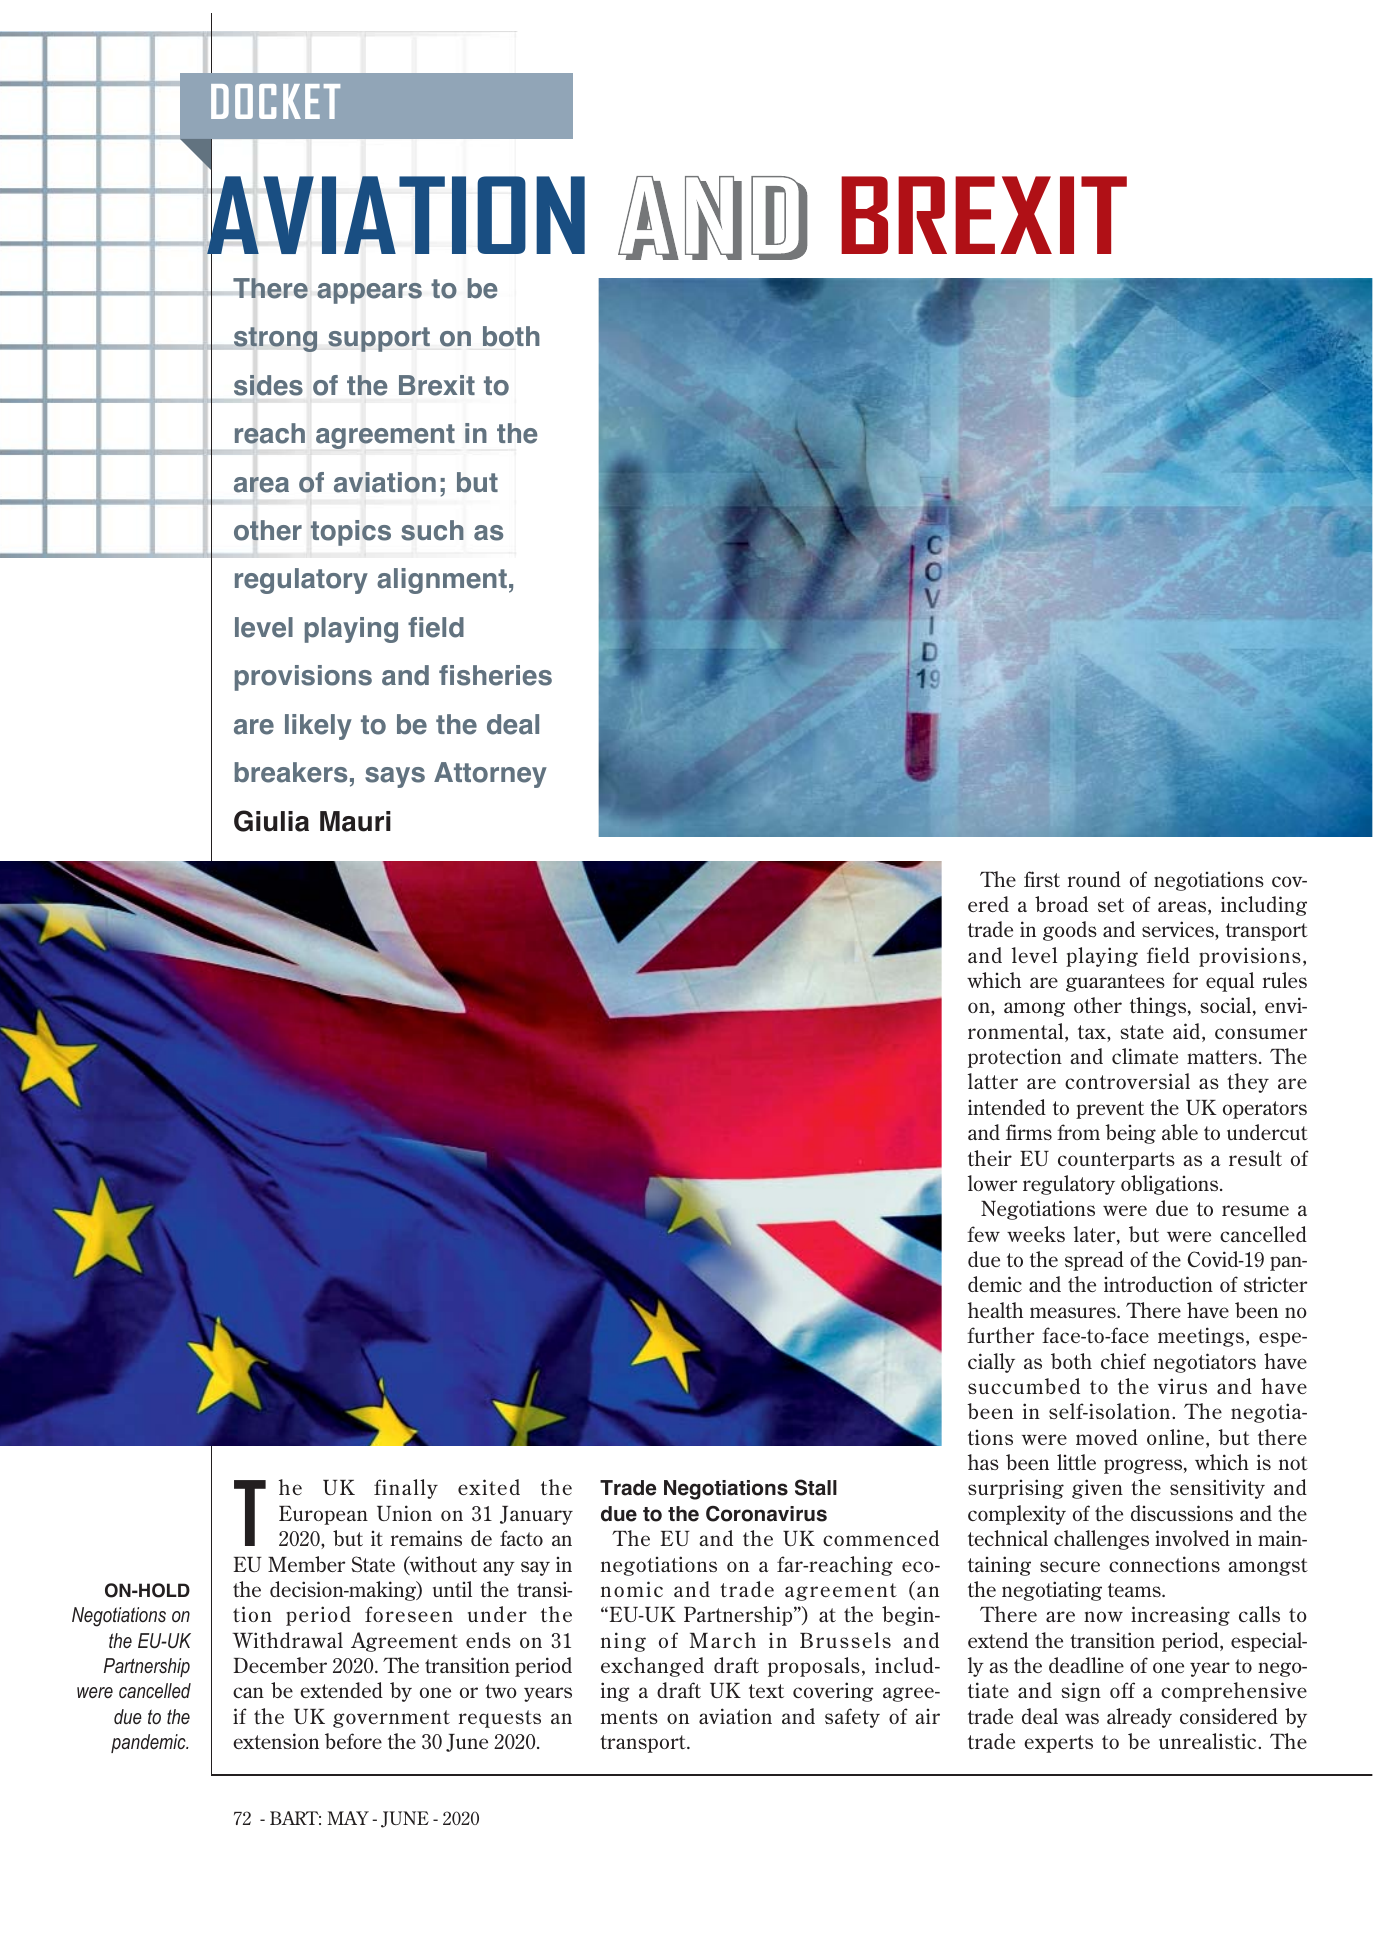 This screenshot has width=1373, height=1942. Describe the element at coordinates (1202, 1337) in the screenshot. I see `meetings` at that location.
